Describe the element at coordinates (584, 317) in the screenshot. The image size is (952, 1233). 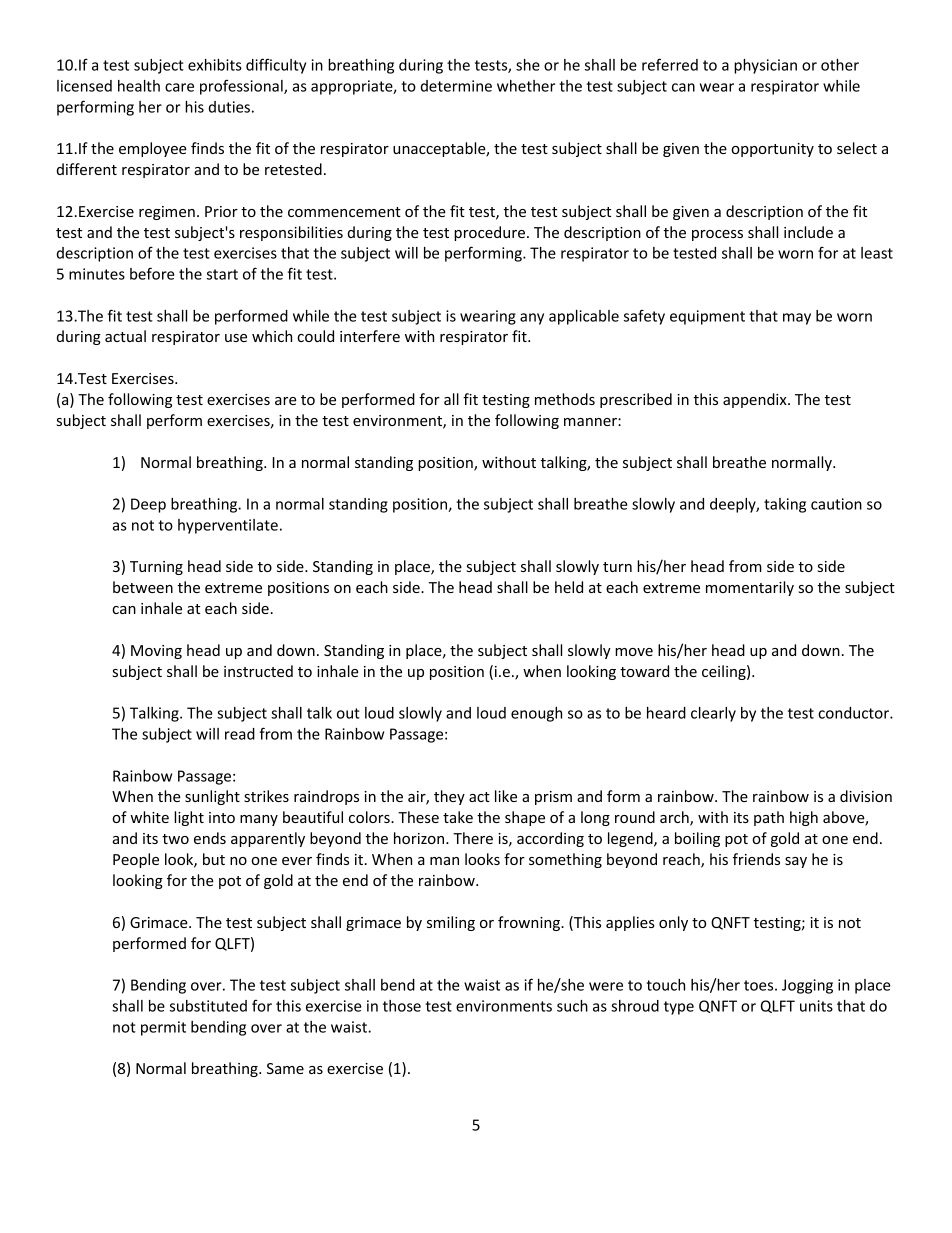
I see `applicable` at that location.
